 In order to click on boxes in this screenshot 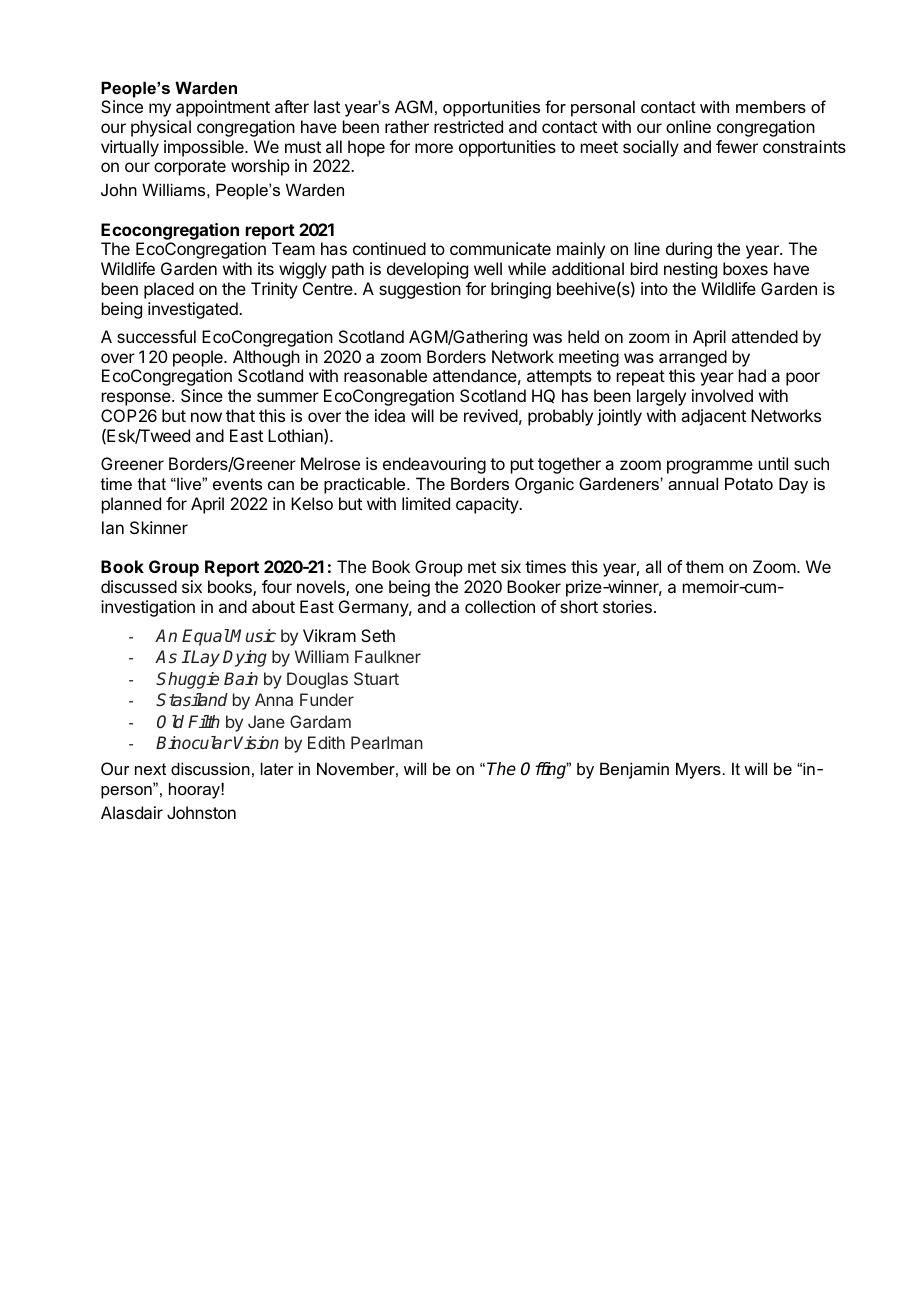, I will do `click(745, 268)`.
